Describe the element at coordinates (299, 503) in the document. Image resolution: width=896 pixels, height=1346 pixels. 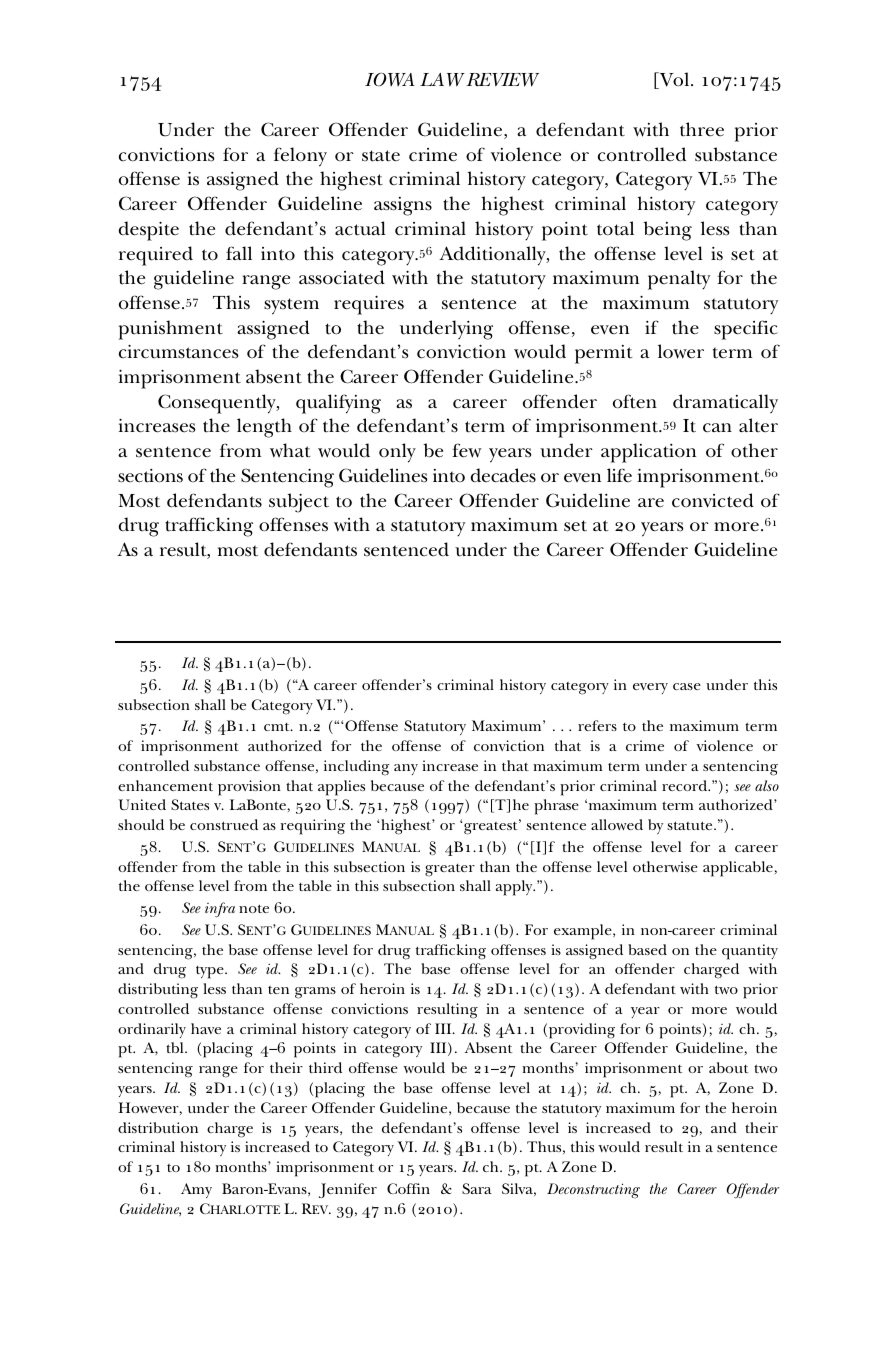
I see `subject` at that location.
